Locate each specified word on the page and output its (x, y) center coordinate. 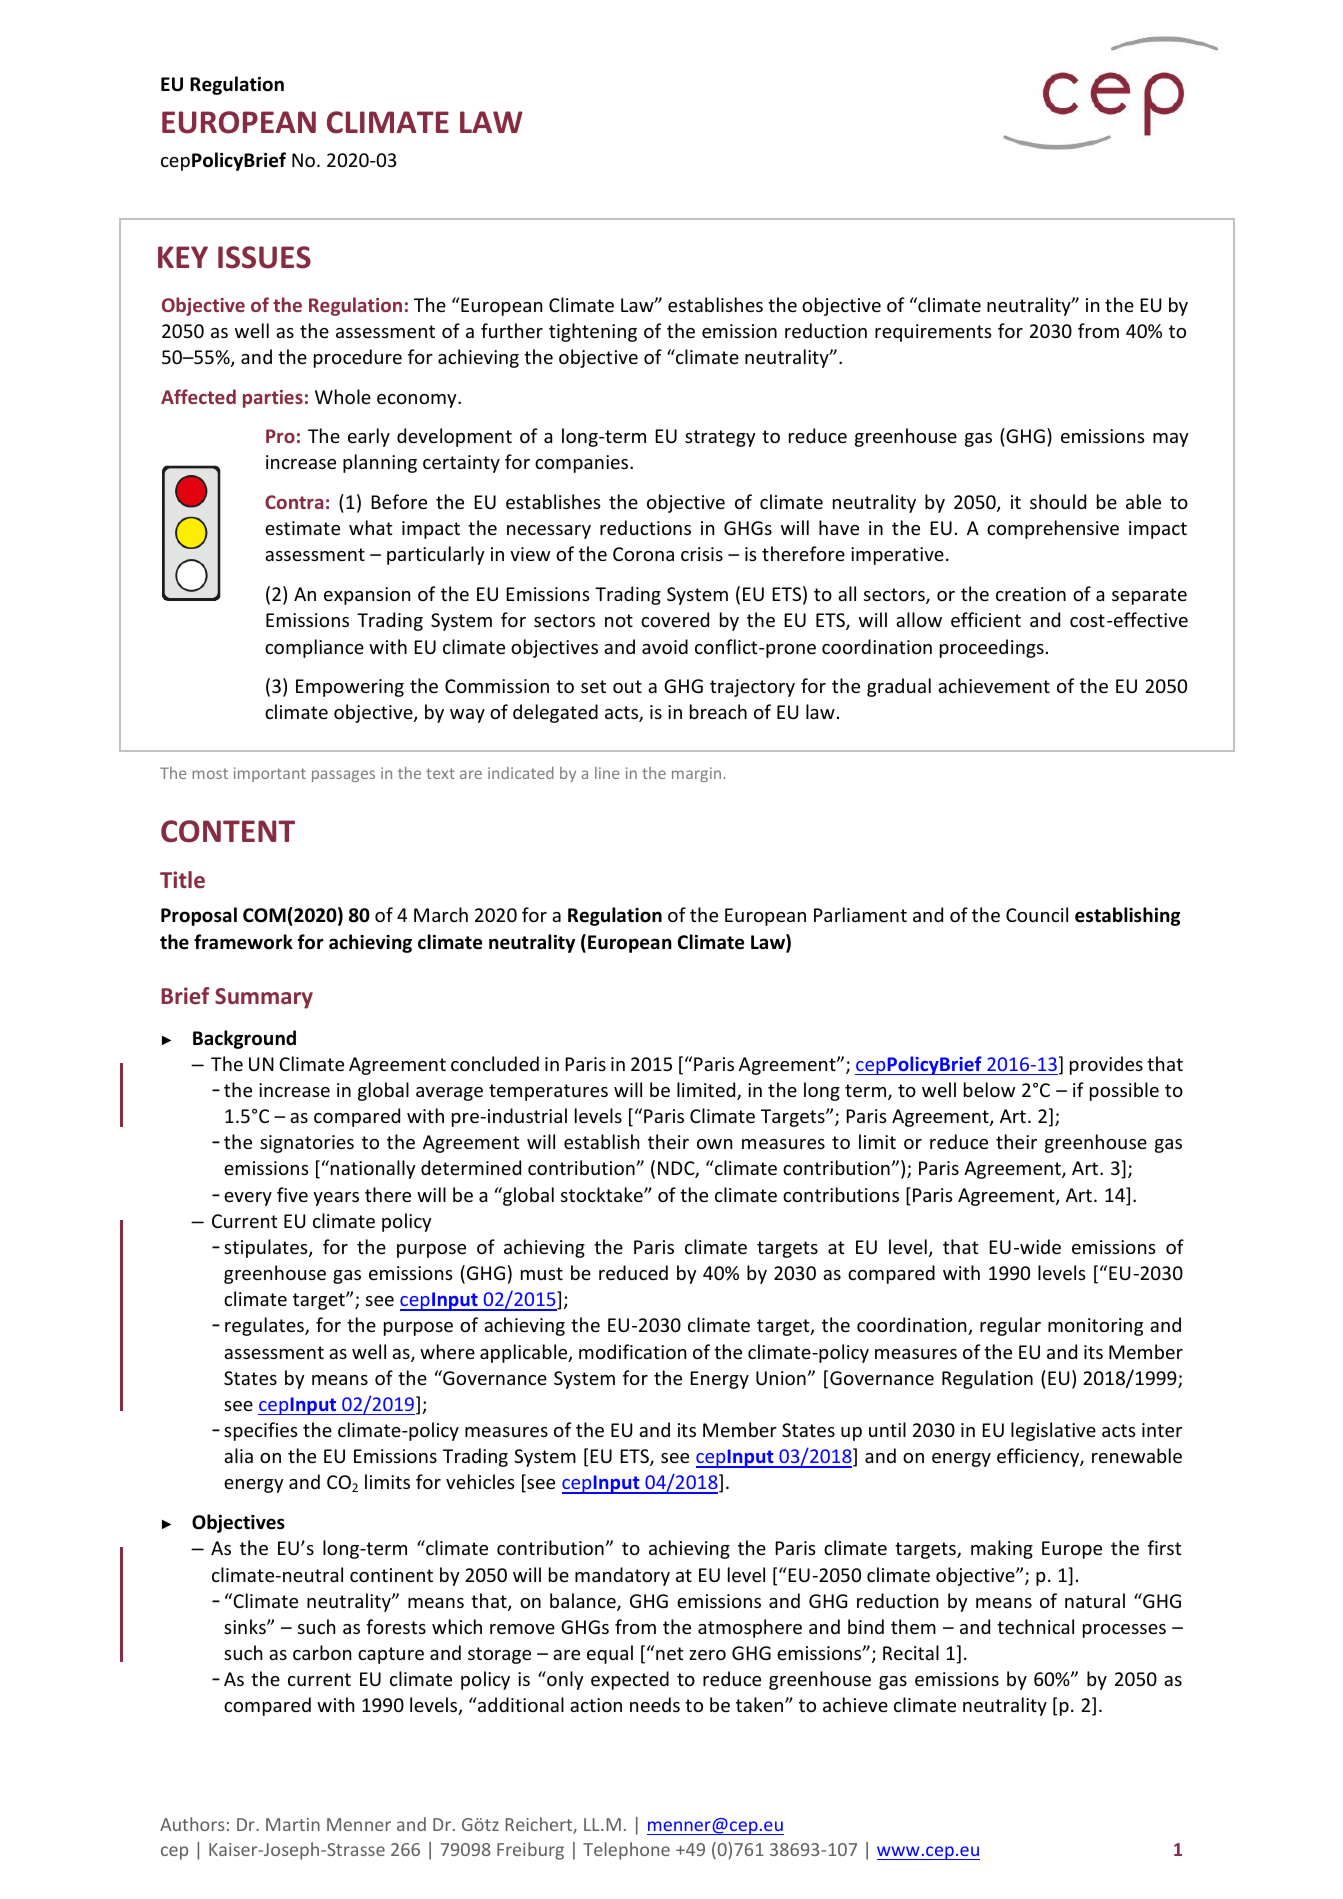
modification (632, 1351)
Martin (293, 1824)
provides (1106, 1065)
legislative (1053, 1431)
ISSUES (264, 257)
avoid (665, 646)
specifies (261, 1431)
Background (244, 1039)
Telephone (626, 1851)
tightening (593, 332)
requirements (933, 333)
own (714, 1144)
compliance (314, 648)
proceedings (992, 648)
